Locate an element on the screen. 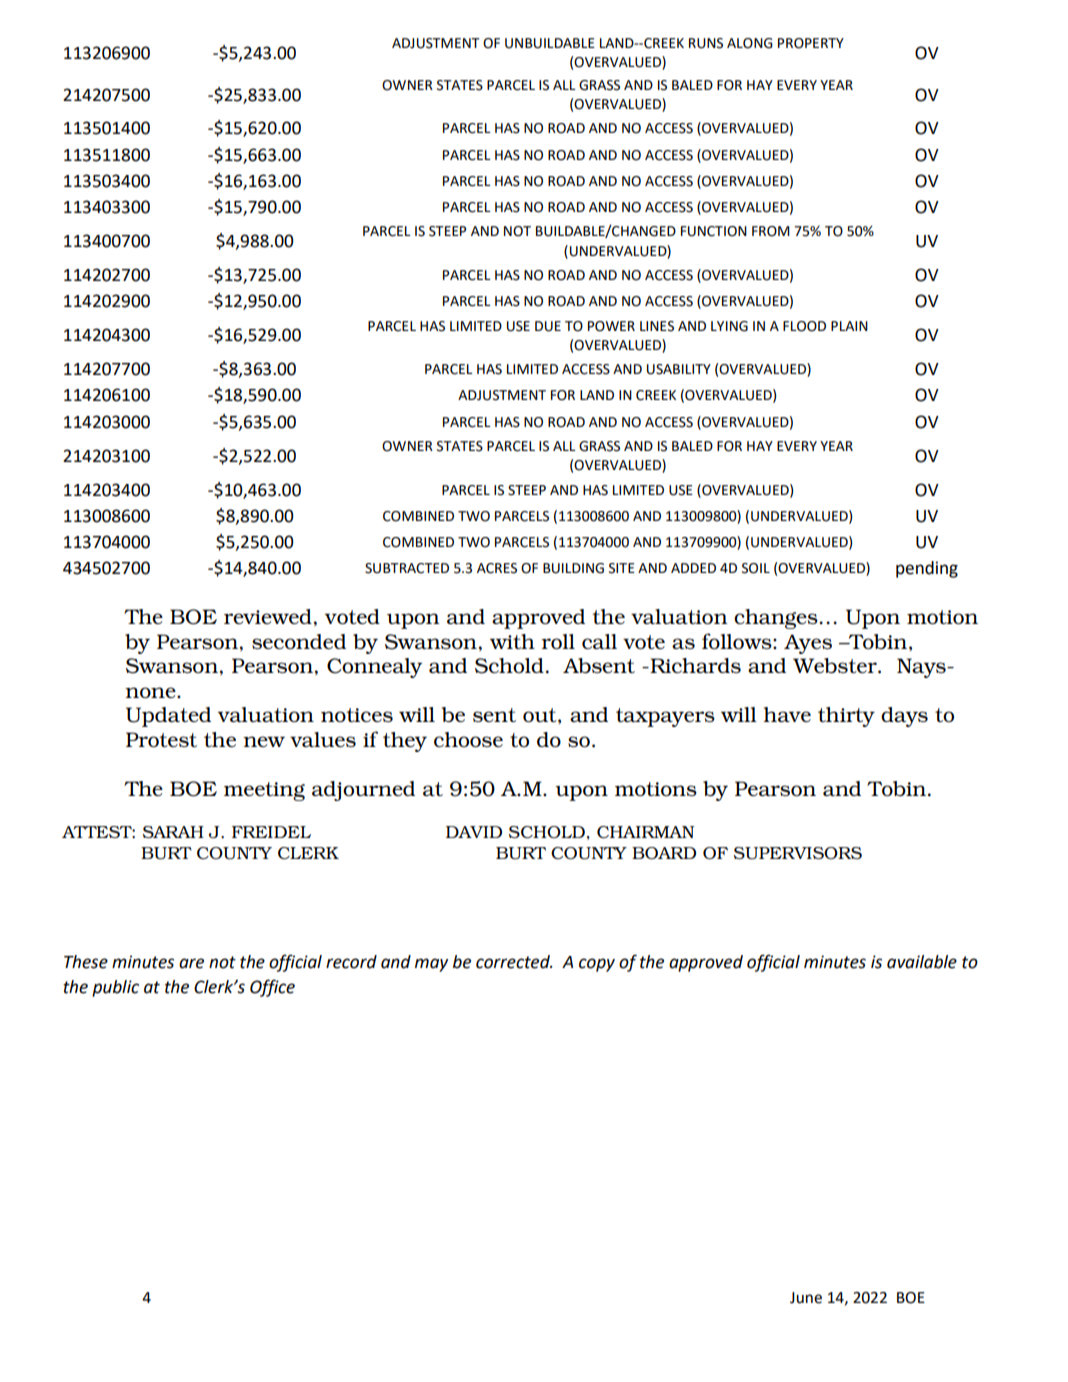  RUNS is located at coordinates (706, 43).
